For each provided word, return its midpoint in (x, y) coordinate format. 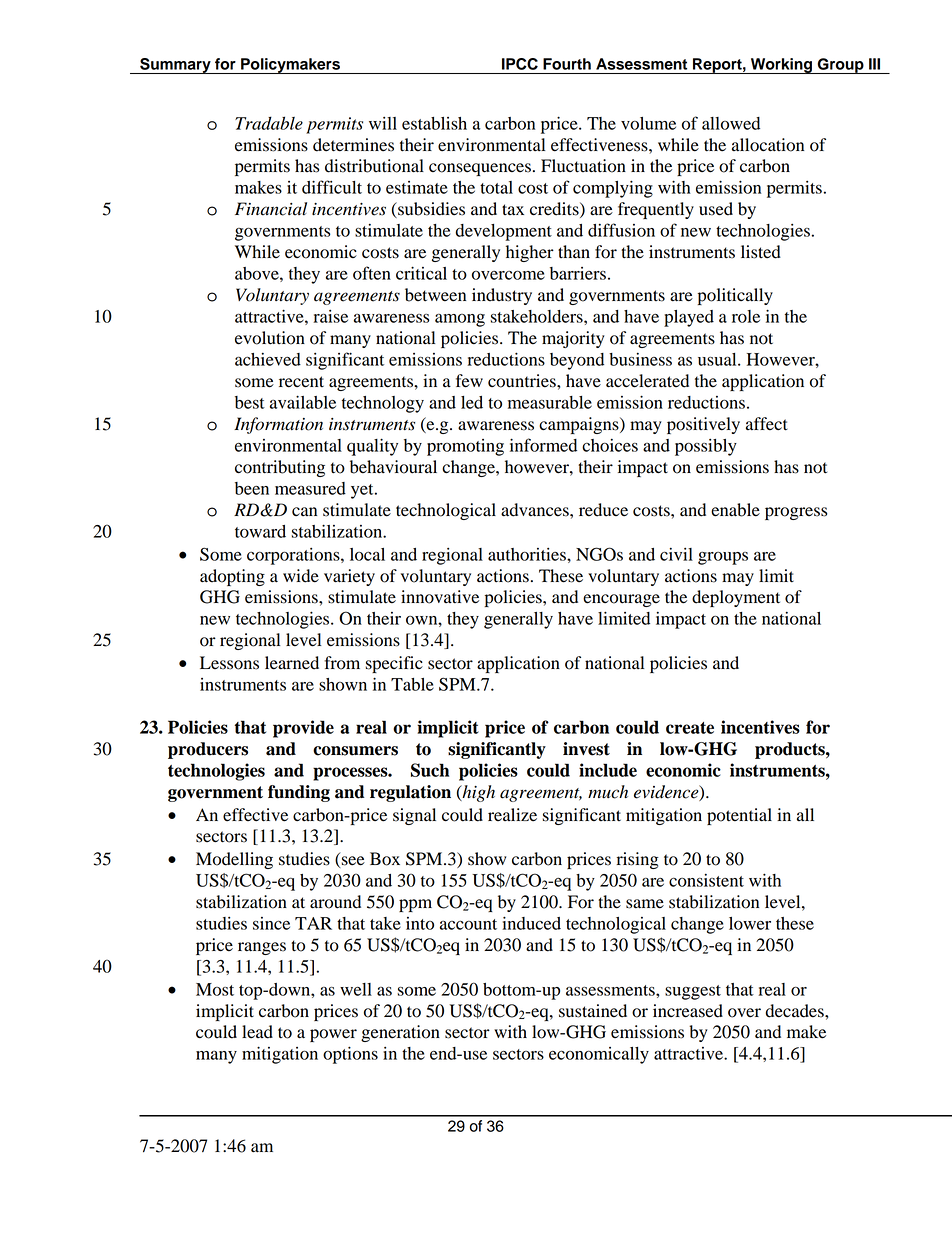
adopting (232, 577)
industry (502, 296)
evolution (270, 338)
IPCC (520, 64)
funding (299, 793)
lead (257, 1032)
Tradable (269, 123)
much (608, 792)
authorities (528, 554)
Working (781, 66)
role (746, 316)
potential (739, 816)
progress (796, 513)
